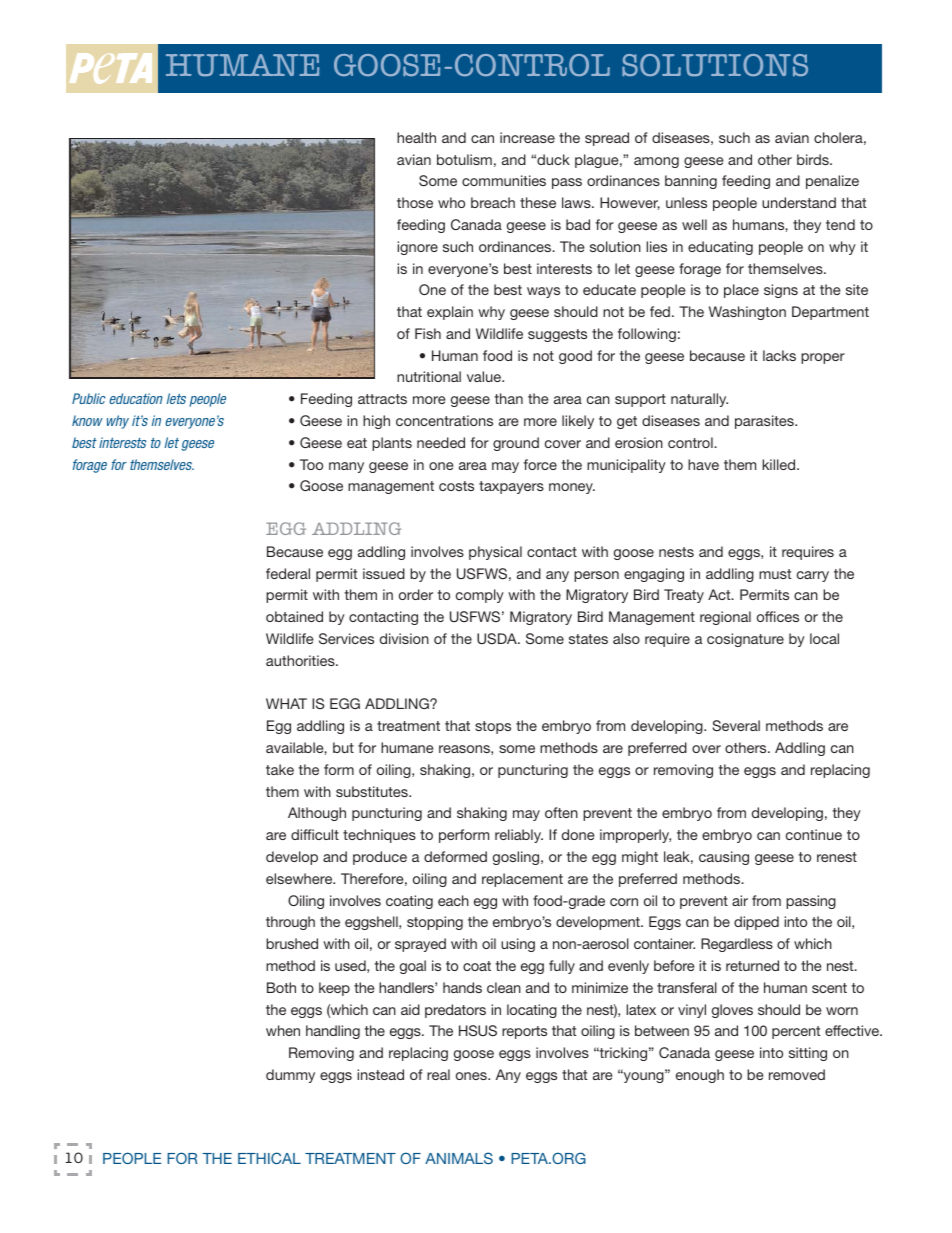 The height and width of the screenshot is (1233, 952). What do you see at coordinates (416, 137) in the screenshot?
I see `health` at bounding box center [416, 137].
